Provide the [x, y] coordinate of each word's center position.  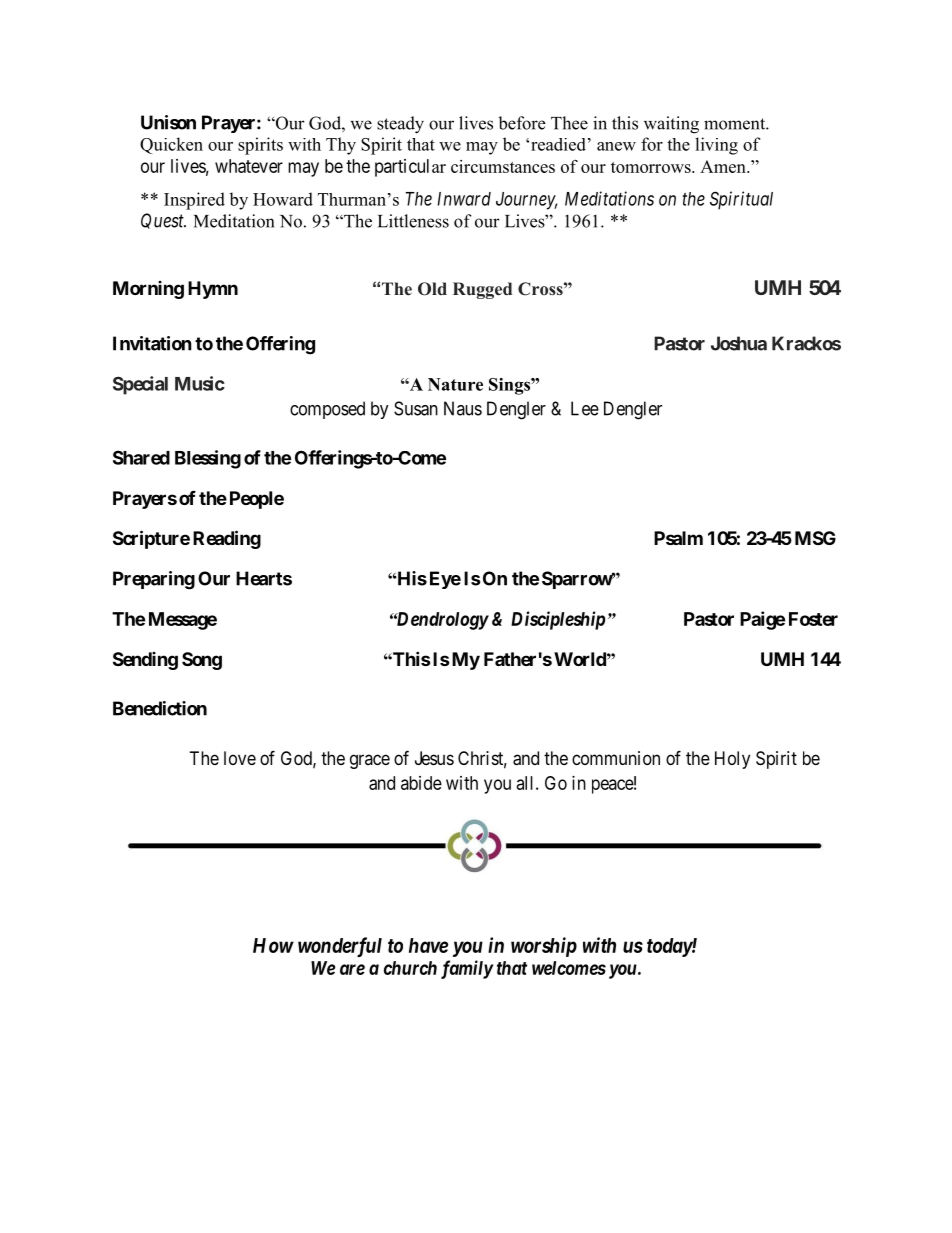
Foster [813, 619]
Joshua [739, 343]
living [716, 146]
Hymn [213, 290]
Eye [445, 580]
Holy [732, 760]
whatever [249, 166]
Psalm [678, 538]
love [240, 758]
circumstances [503, 166]
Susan [416, 408]
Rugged [482, 290]
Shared [141, 457]
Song [202, 661]
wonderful [340, 947]
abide [421, 783]
